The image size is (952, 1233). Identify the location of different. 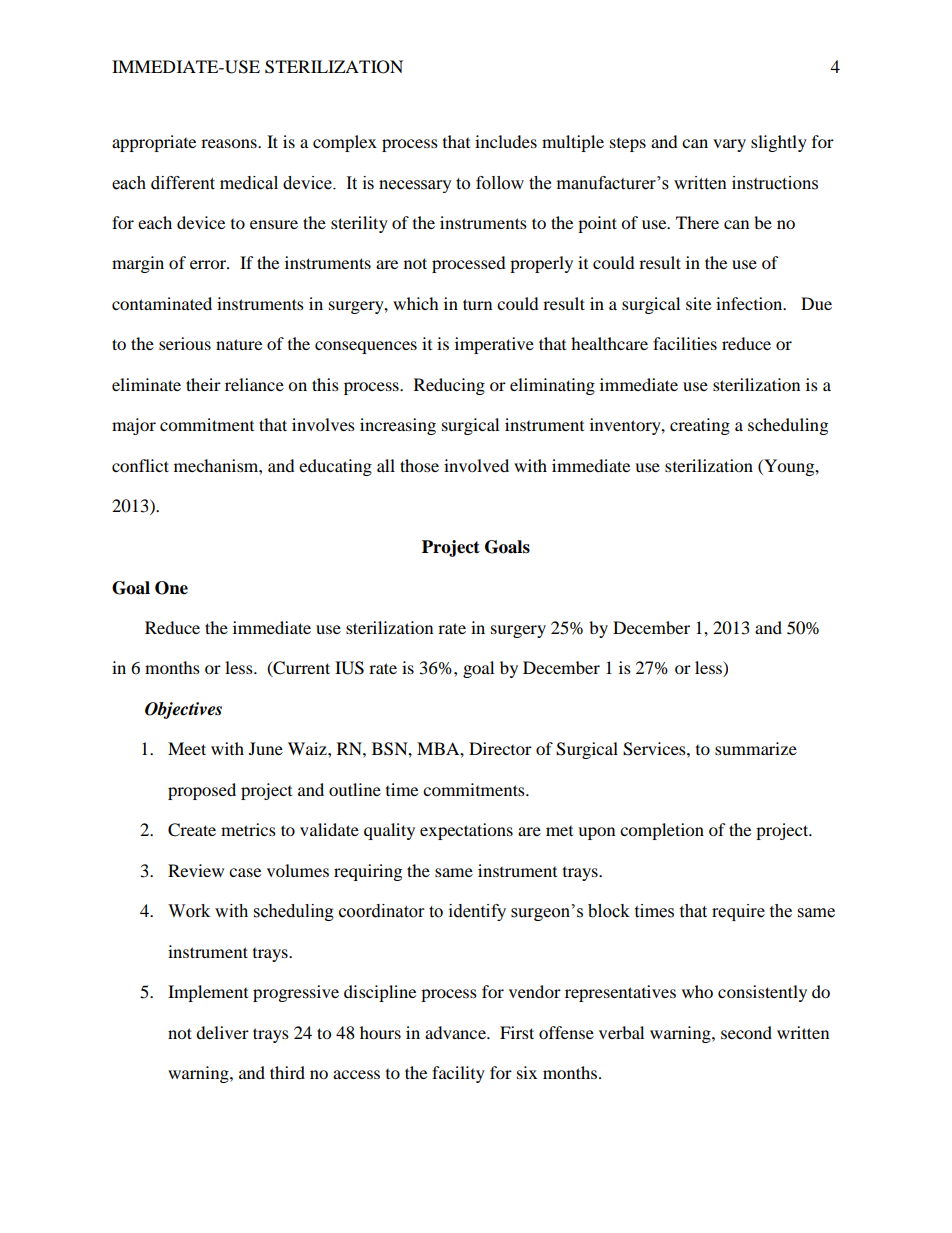
(183, 183).
